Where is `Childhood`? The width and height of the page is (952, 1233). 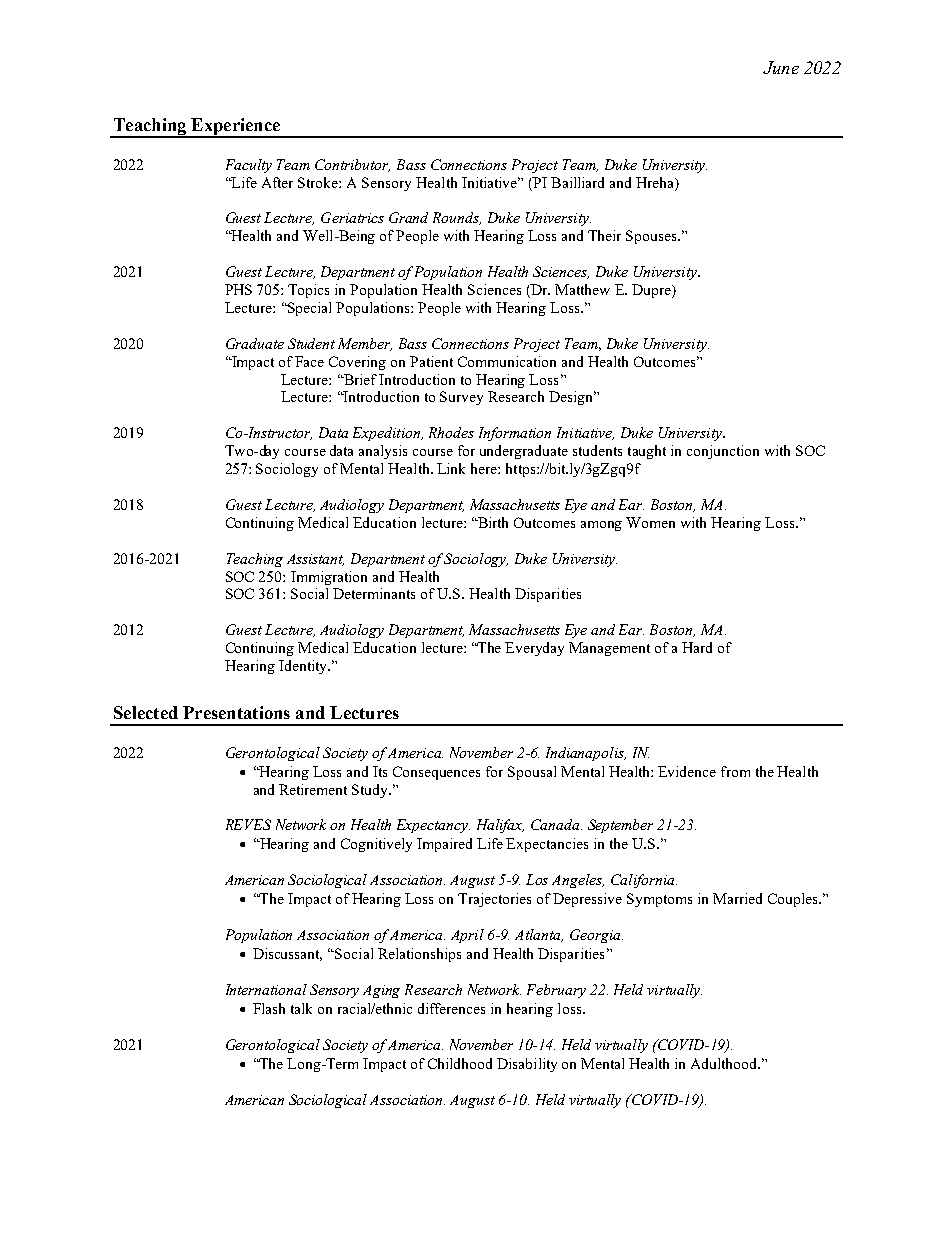
Childhood is located at coordinates (460, 1063).
